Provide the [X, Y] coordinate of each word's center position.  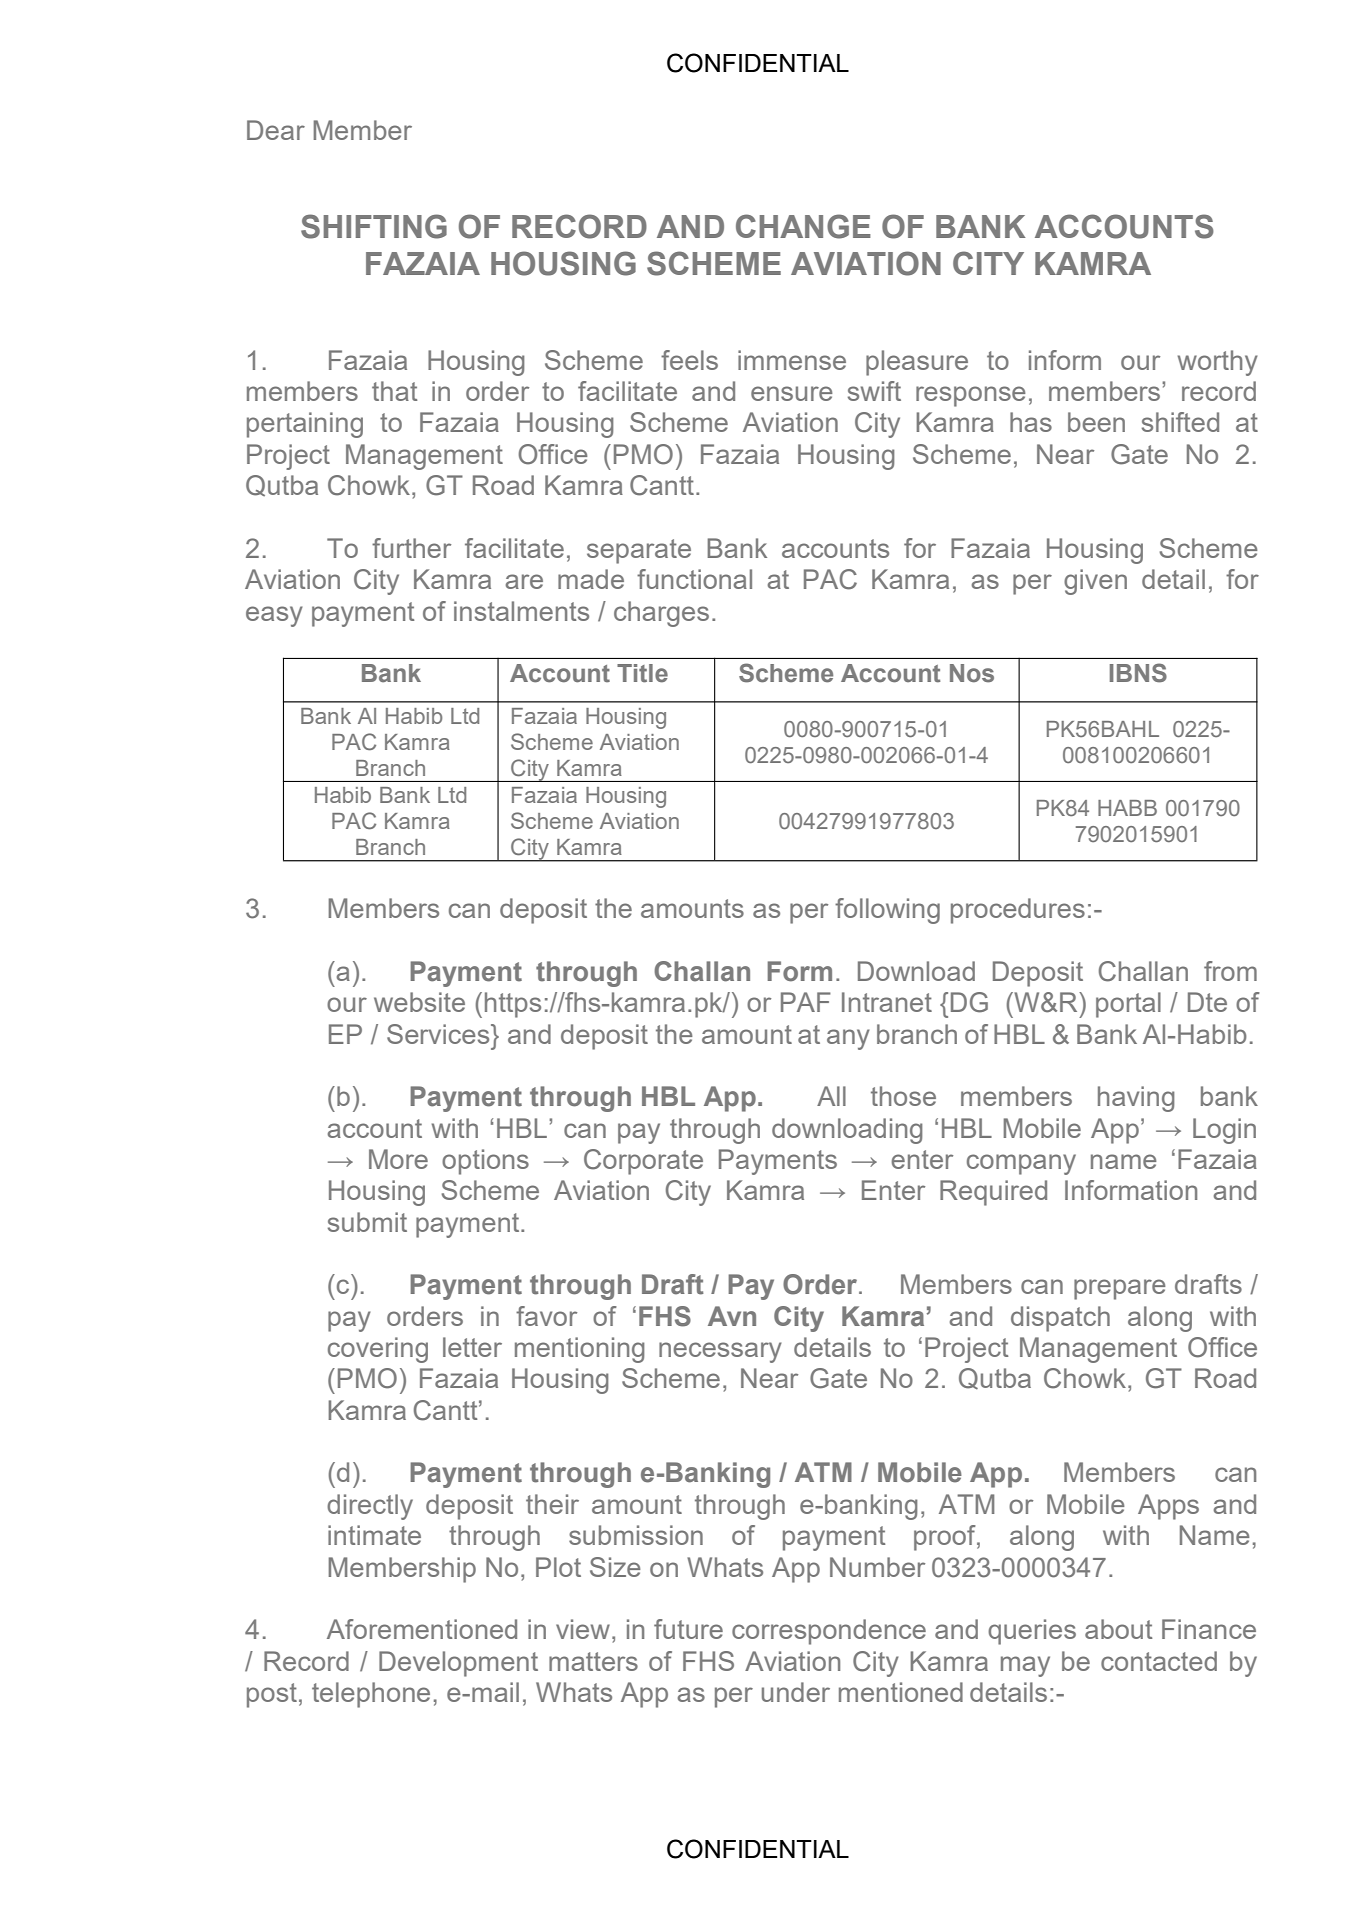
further [411, 548]
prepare [1120, 1289]
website [419, 1002]
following [887, 911]
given [1095, 582]
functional [694, 579]
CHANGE [803, 226]
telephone [371, 1695]
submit [367, 1222]
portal [1128, 1005]
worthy [1218, 363]
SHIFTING [374, 226]
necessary [720, 1352]
